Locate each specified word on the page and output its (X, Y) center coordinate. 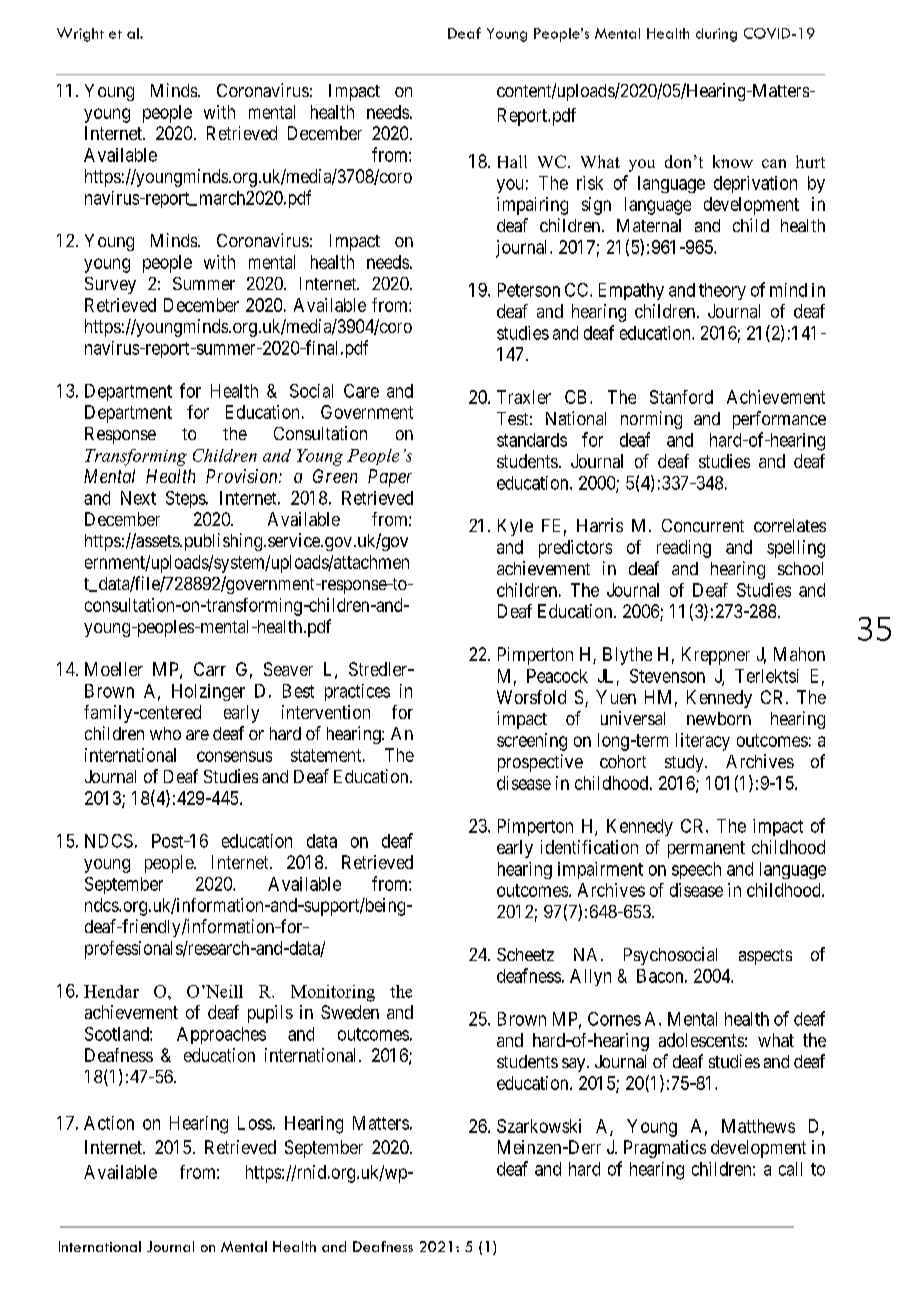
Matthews (758, 1126)
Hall (512, 161)
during (716, 35)
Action (109, 1123)
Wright (80, 34)
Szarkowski (539, 1126)
